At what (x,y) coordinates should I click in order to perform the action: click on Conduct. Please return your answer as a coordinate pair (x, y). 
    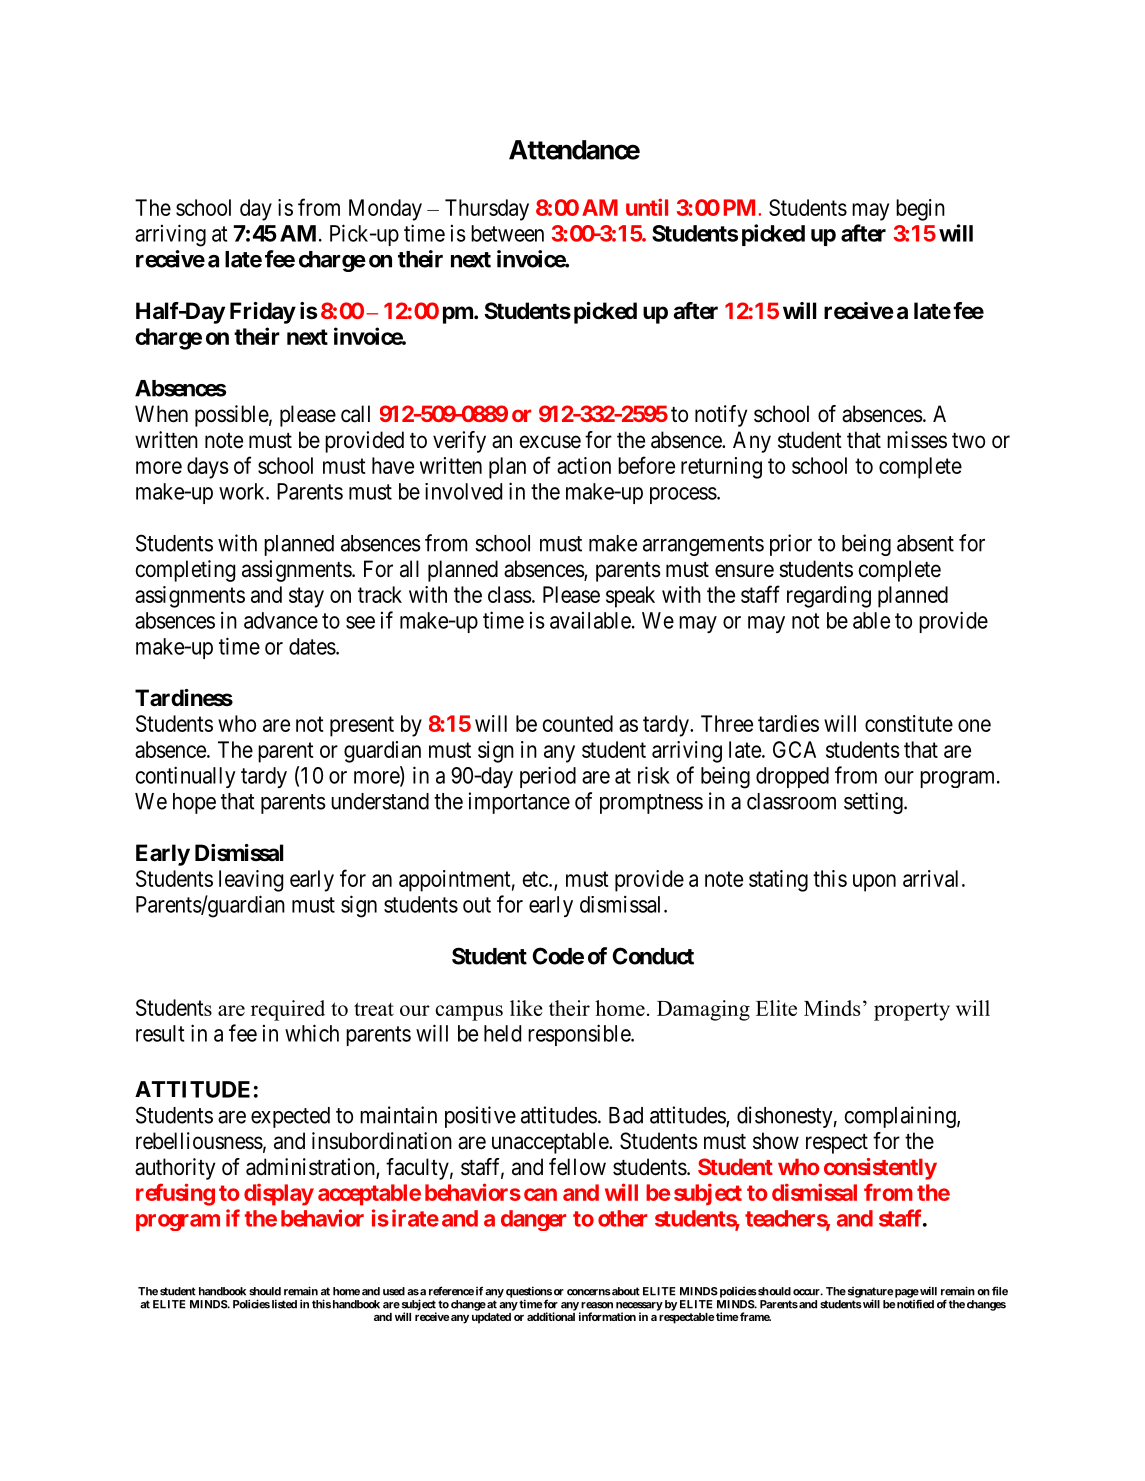
    Looking at the image, I should click on (653, 956).
